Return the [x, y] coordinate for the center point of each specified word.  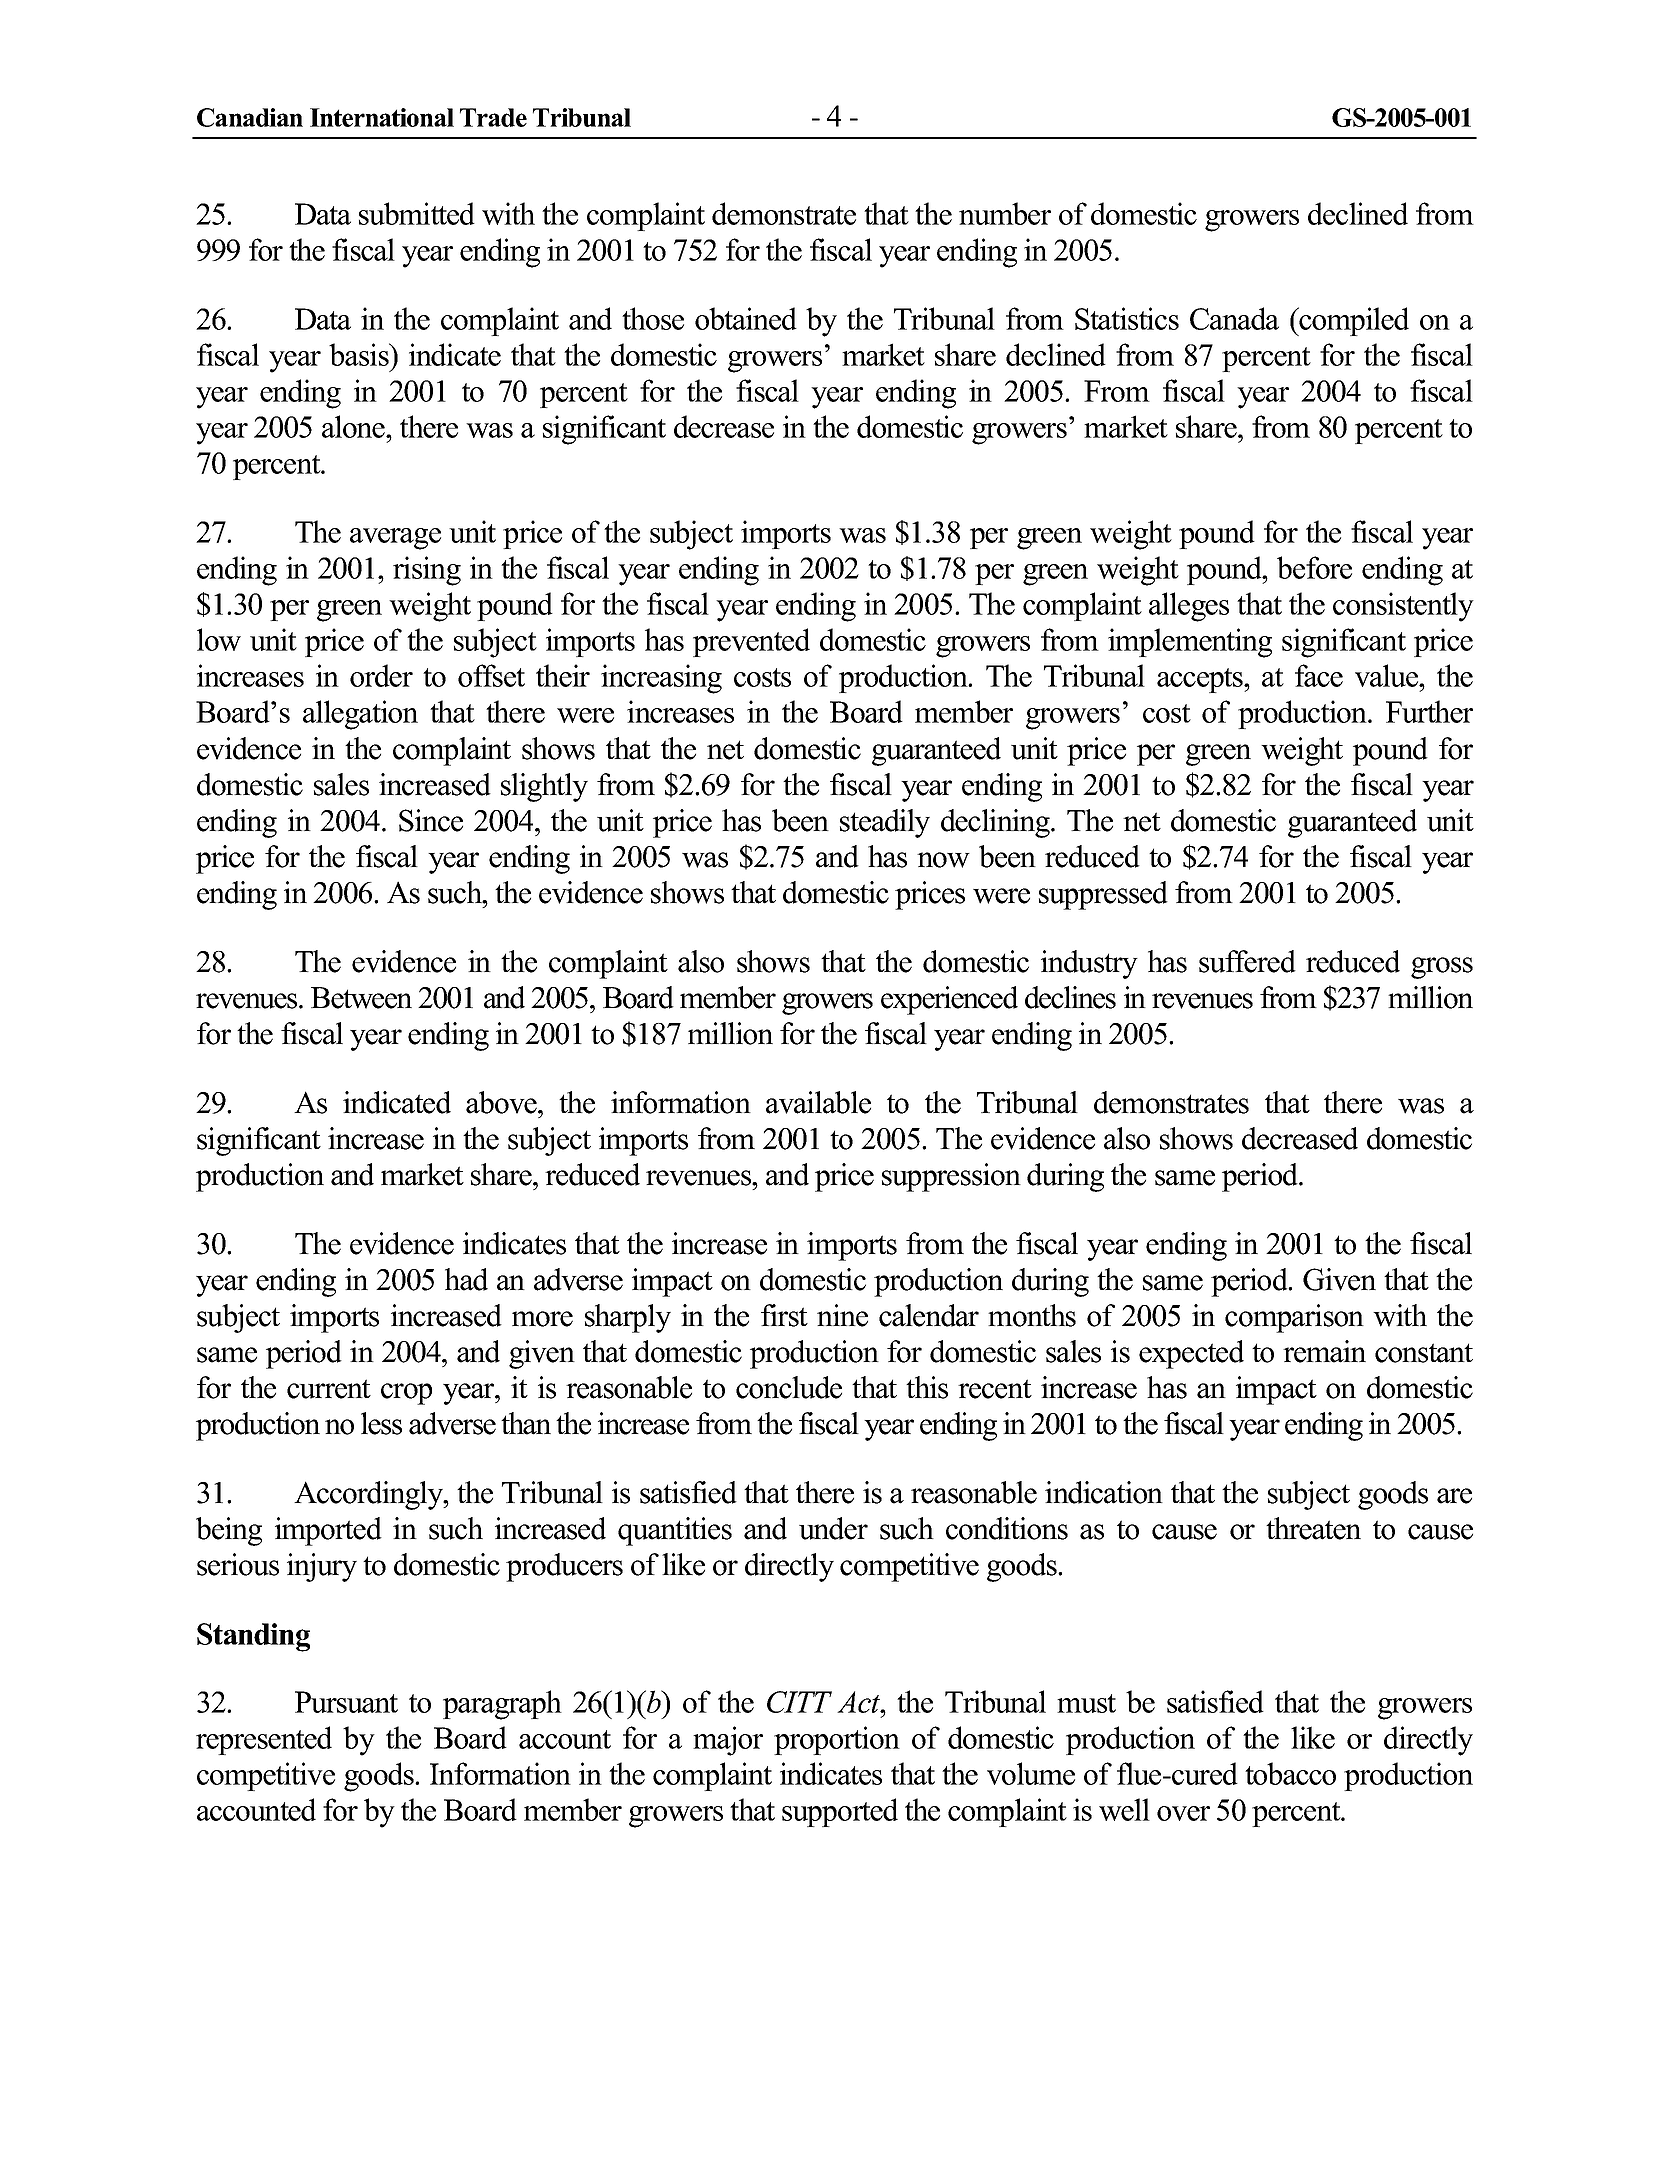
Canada [1234, 318]
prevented [751, 642]
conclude [789, 1387]
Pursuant [346, 1702]
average [395, 539]
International [382, 117]
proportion [837, 1740]
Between [361, 998]
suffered [1247, 961]
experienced [949, 1000]
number [1005, 213]
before [1314, 567]
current [329, 1389]
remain [1324, 1351]
